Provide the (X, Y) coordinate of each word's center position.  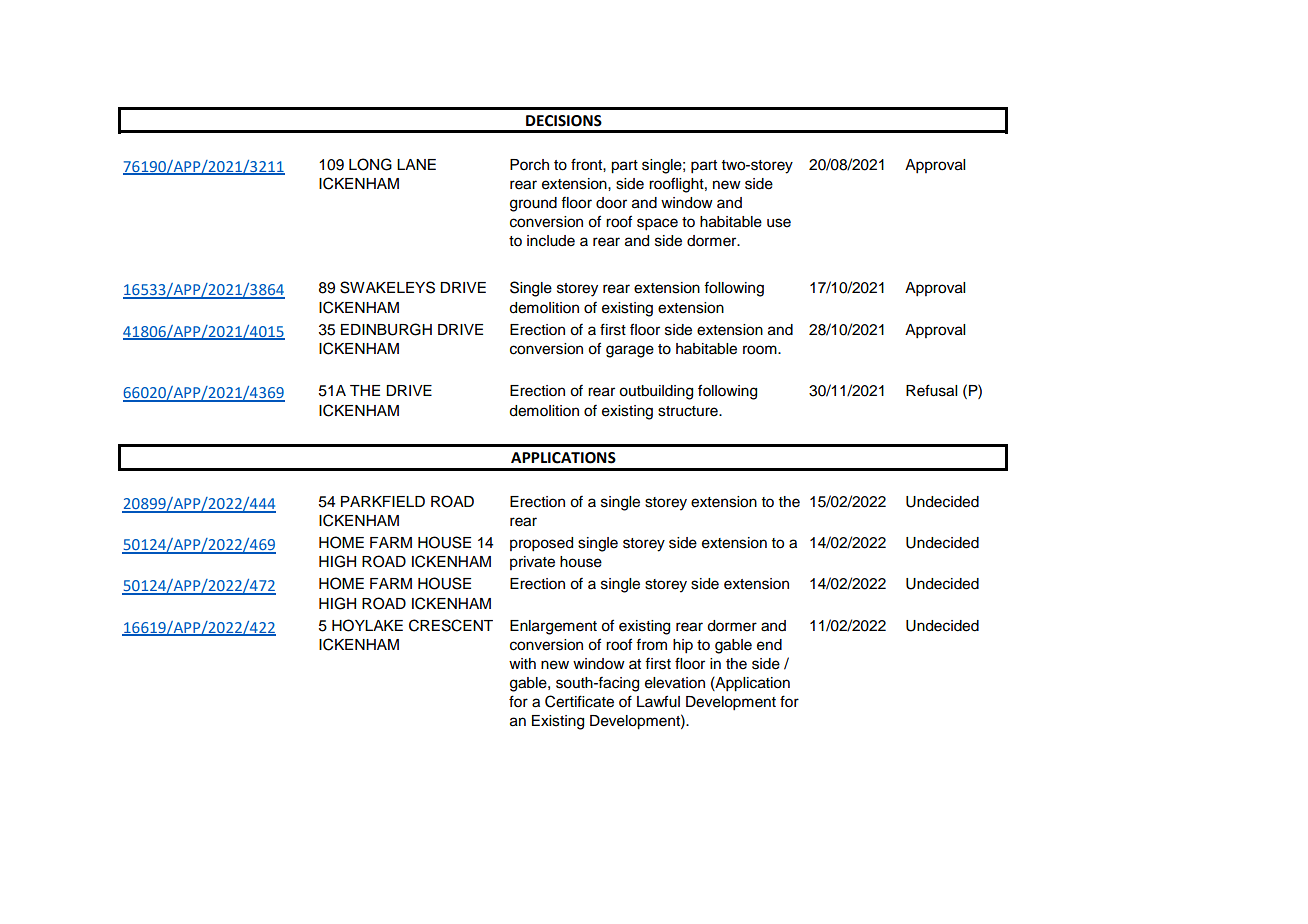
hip (683, 646)
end (769, 645)
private (532, 563)
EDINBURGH (386, 329)
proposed (541, 544)
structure (689, 411)
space (657, 224)
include (551, 241)
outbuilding (656, 392)
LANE (416, 164)
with (522, 663)
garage (630, 351)
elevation (675, 683)
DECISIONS (564, 121)
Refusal (931, 390)
